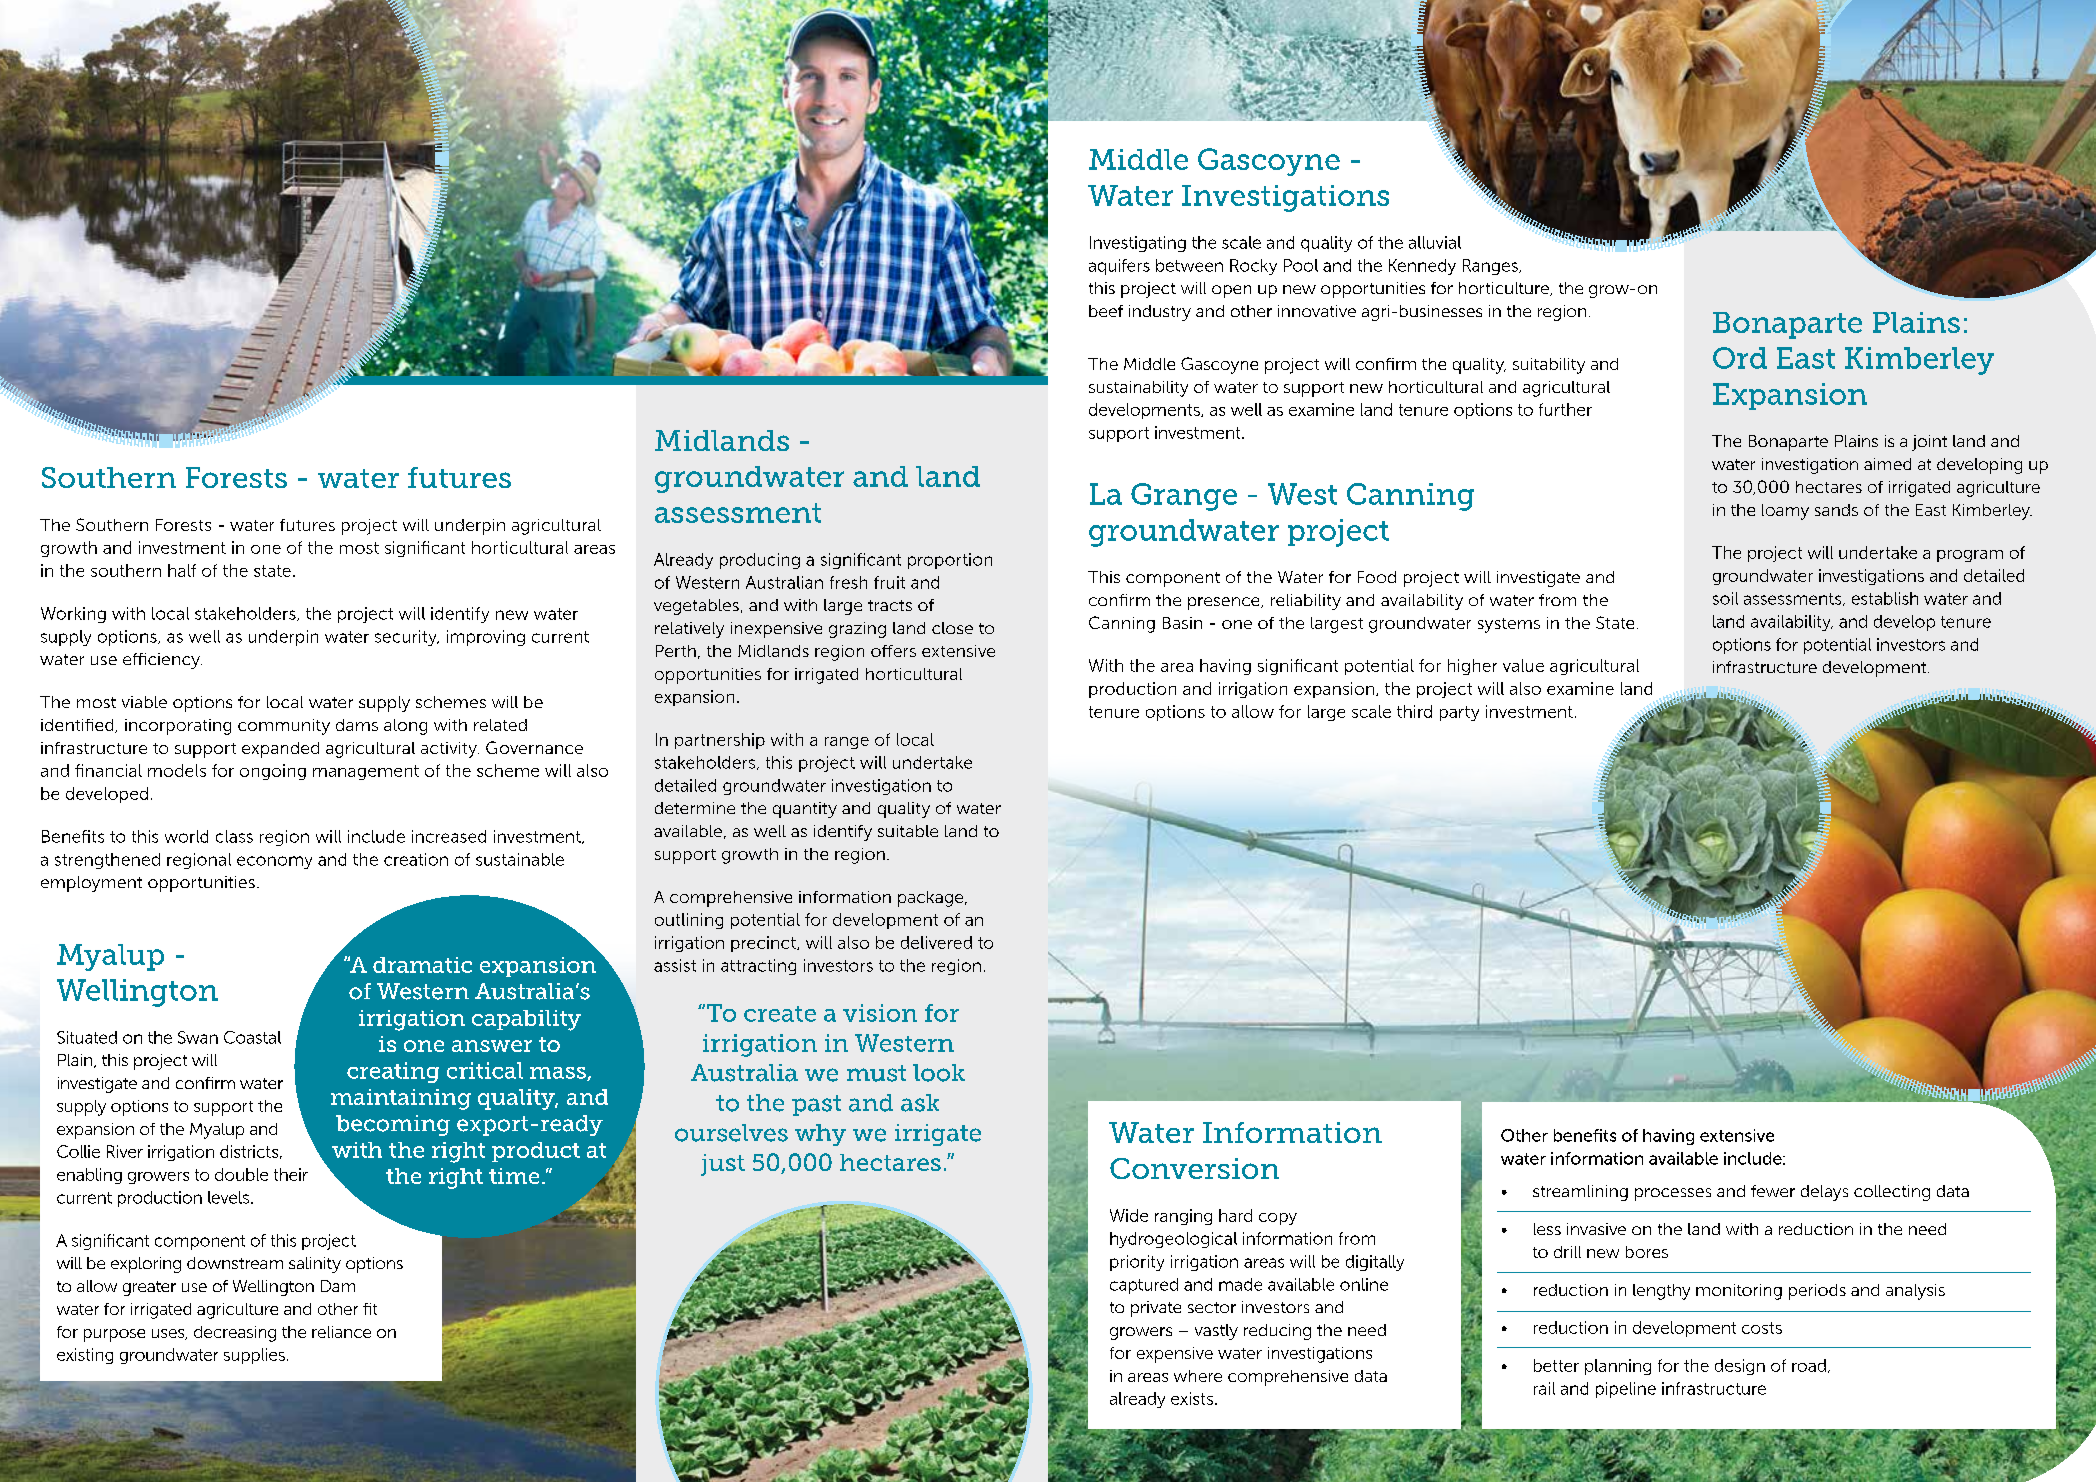 The height and width of the image is (1482, 2096). I want to click on party, so click(1459, 713).
